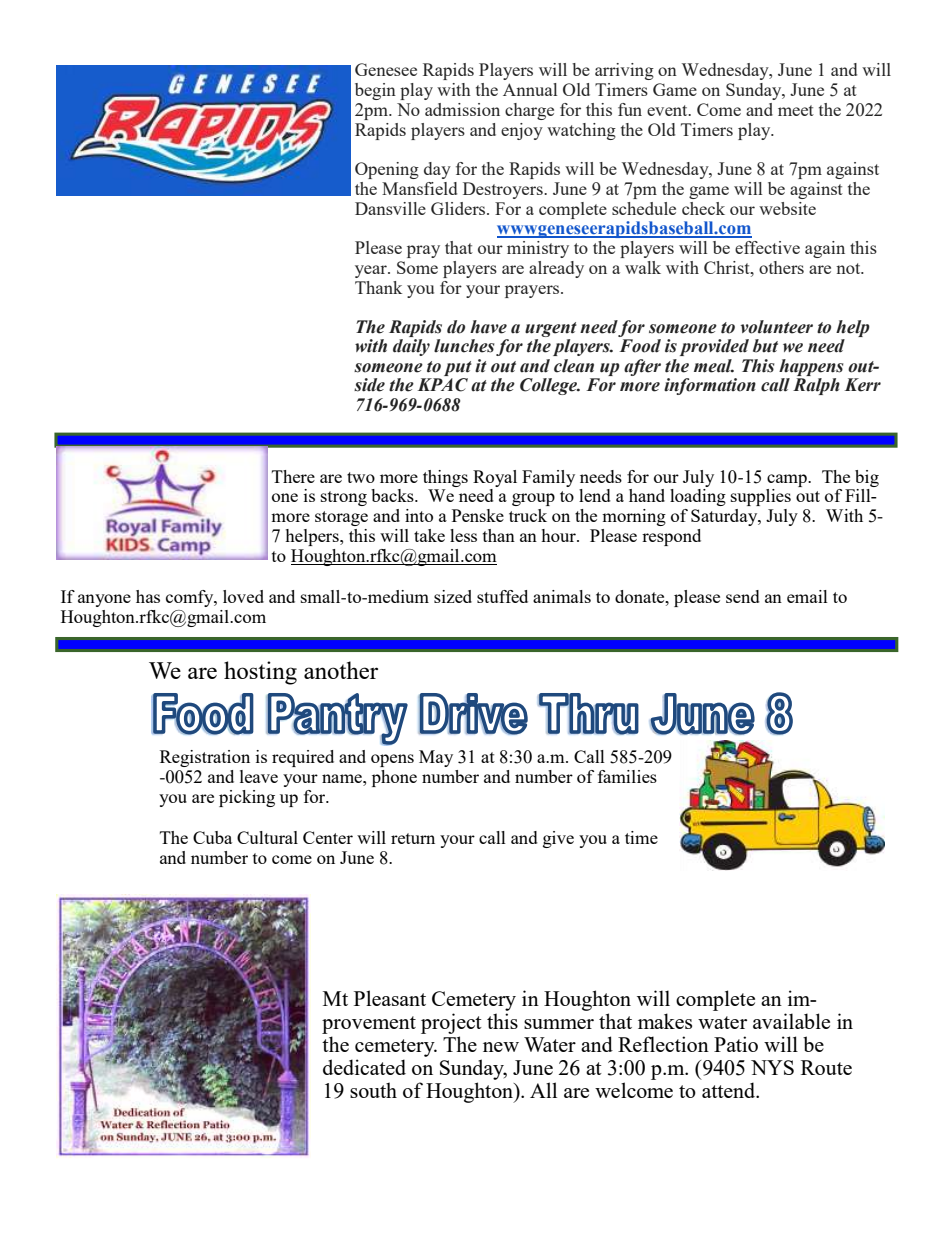 This screenshot has height=1233, width=952. What do you see at coordinates (462, 109) in the screenshot?
I see `admission` at bounding box center [462, 109].
